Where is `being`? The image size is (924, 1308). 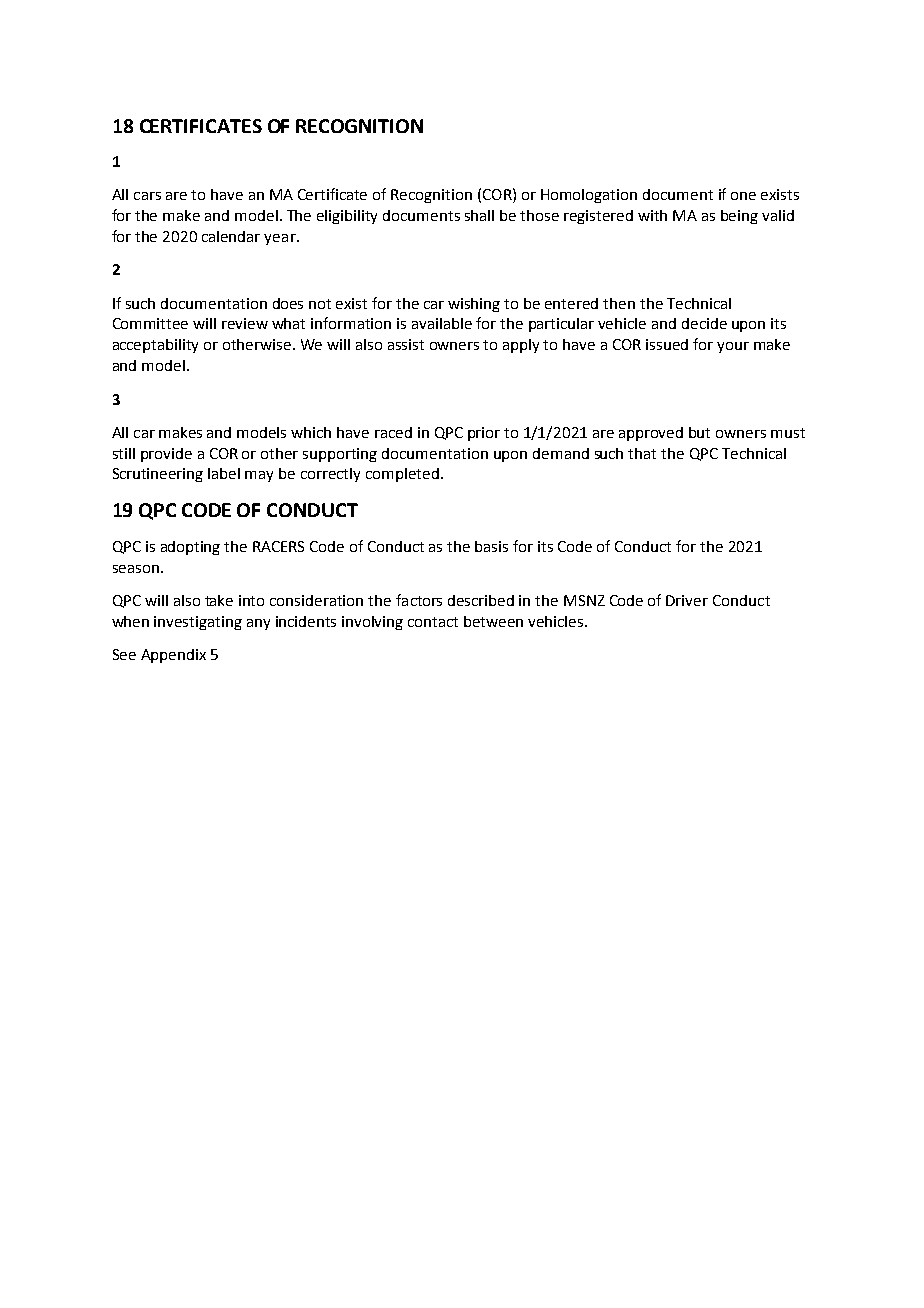
being is located at coordinates (739, 217).
